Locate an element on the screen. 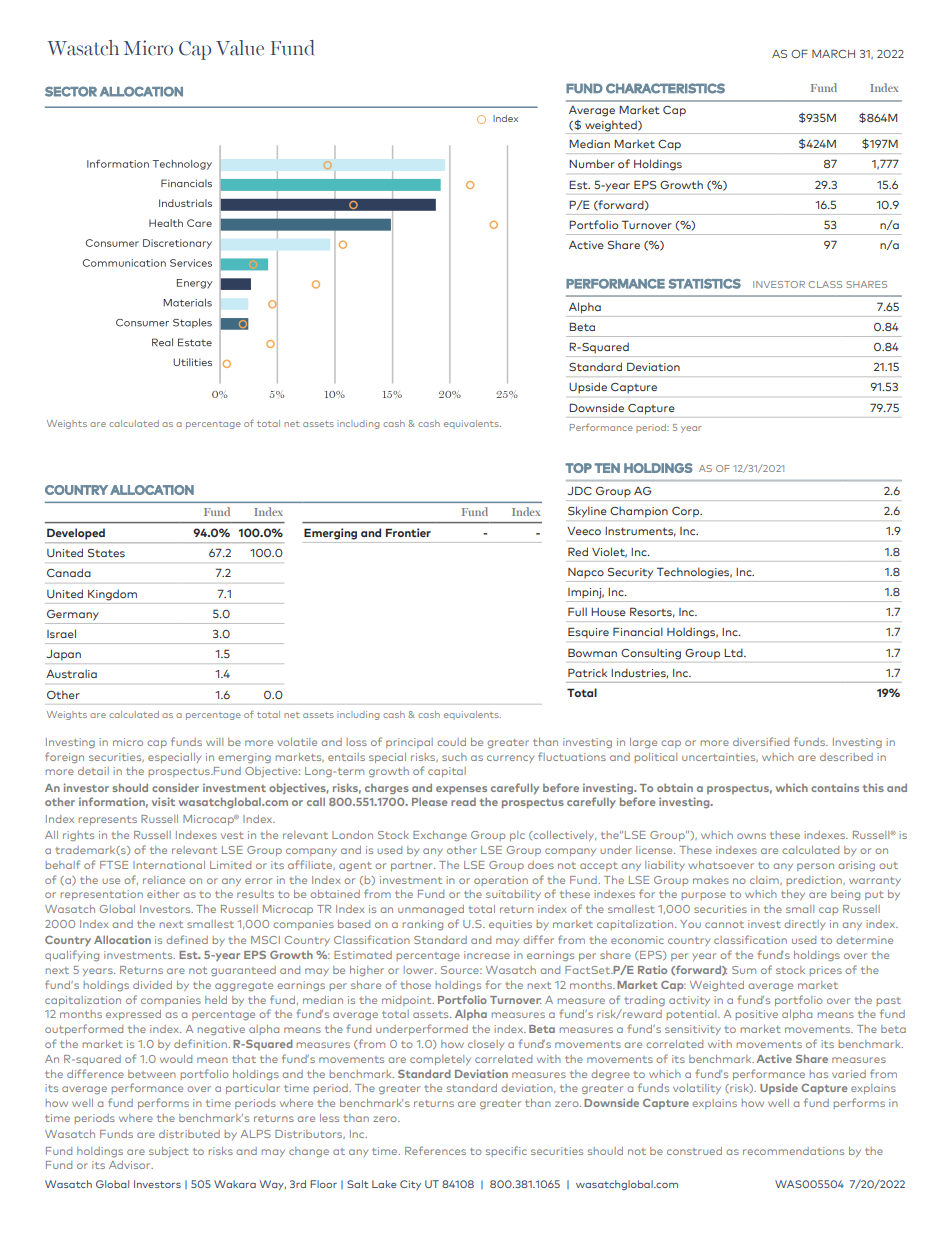  MARCH is located at coordinates (833, 53).
